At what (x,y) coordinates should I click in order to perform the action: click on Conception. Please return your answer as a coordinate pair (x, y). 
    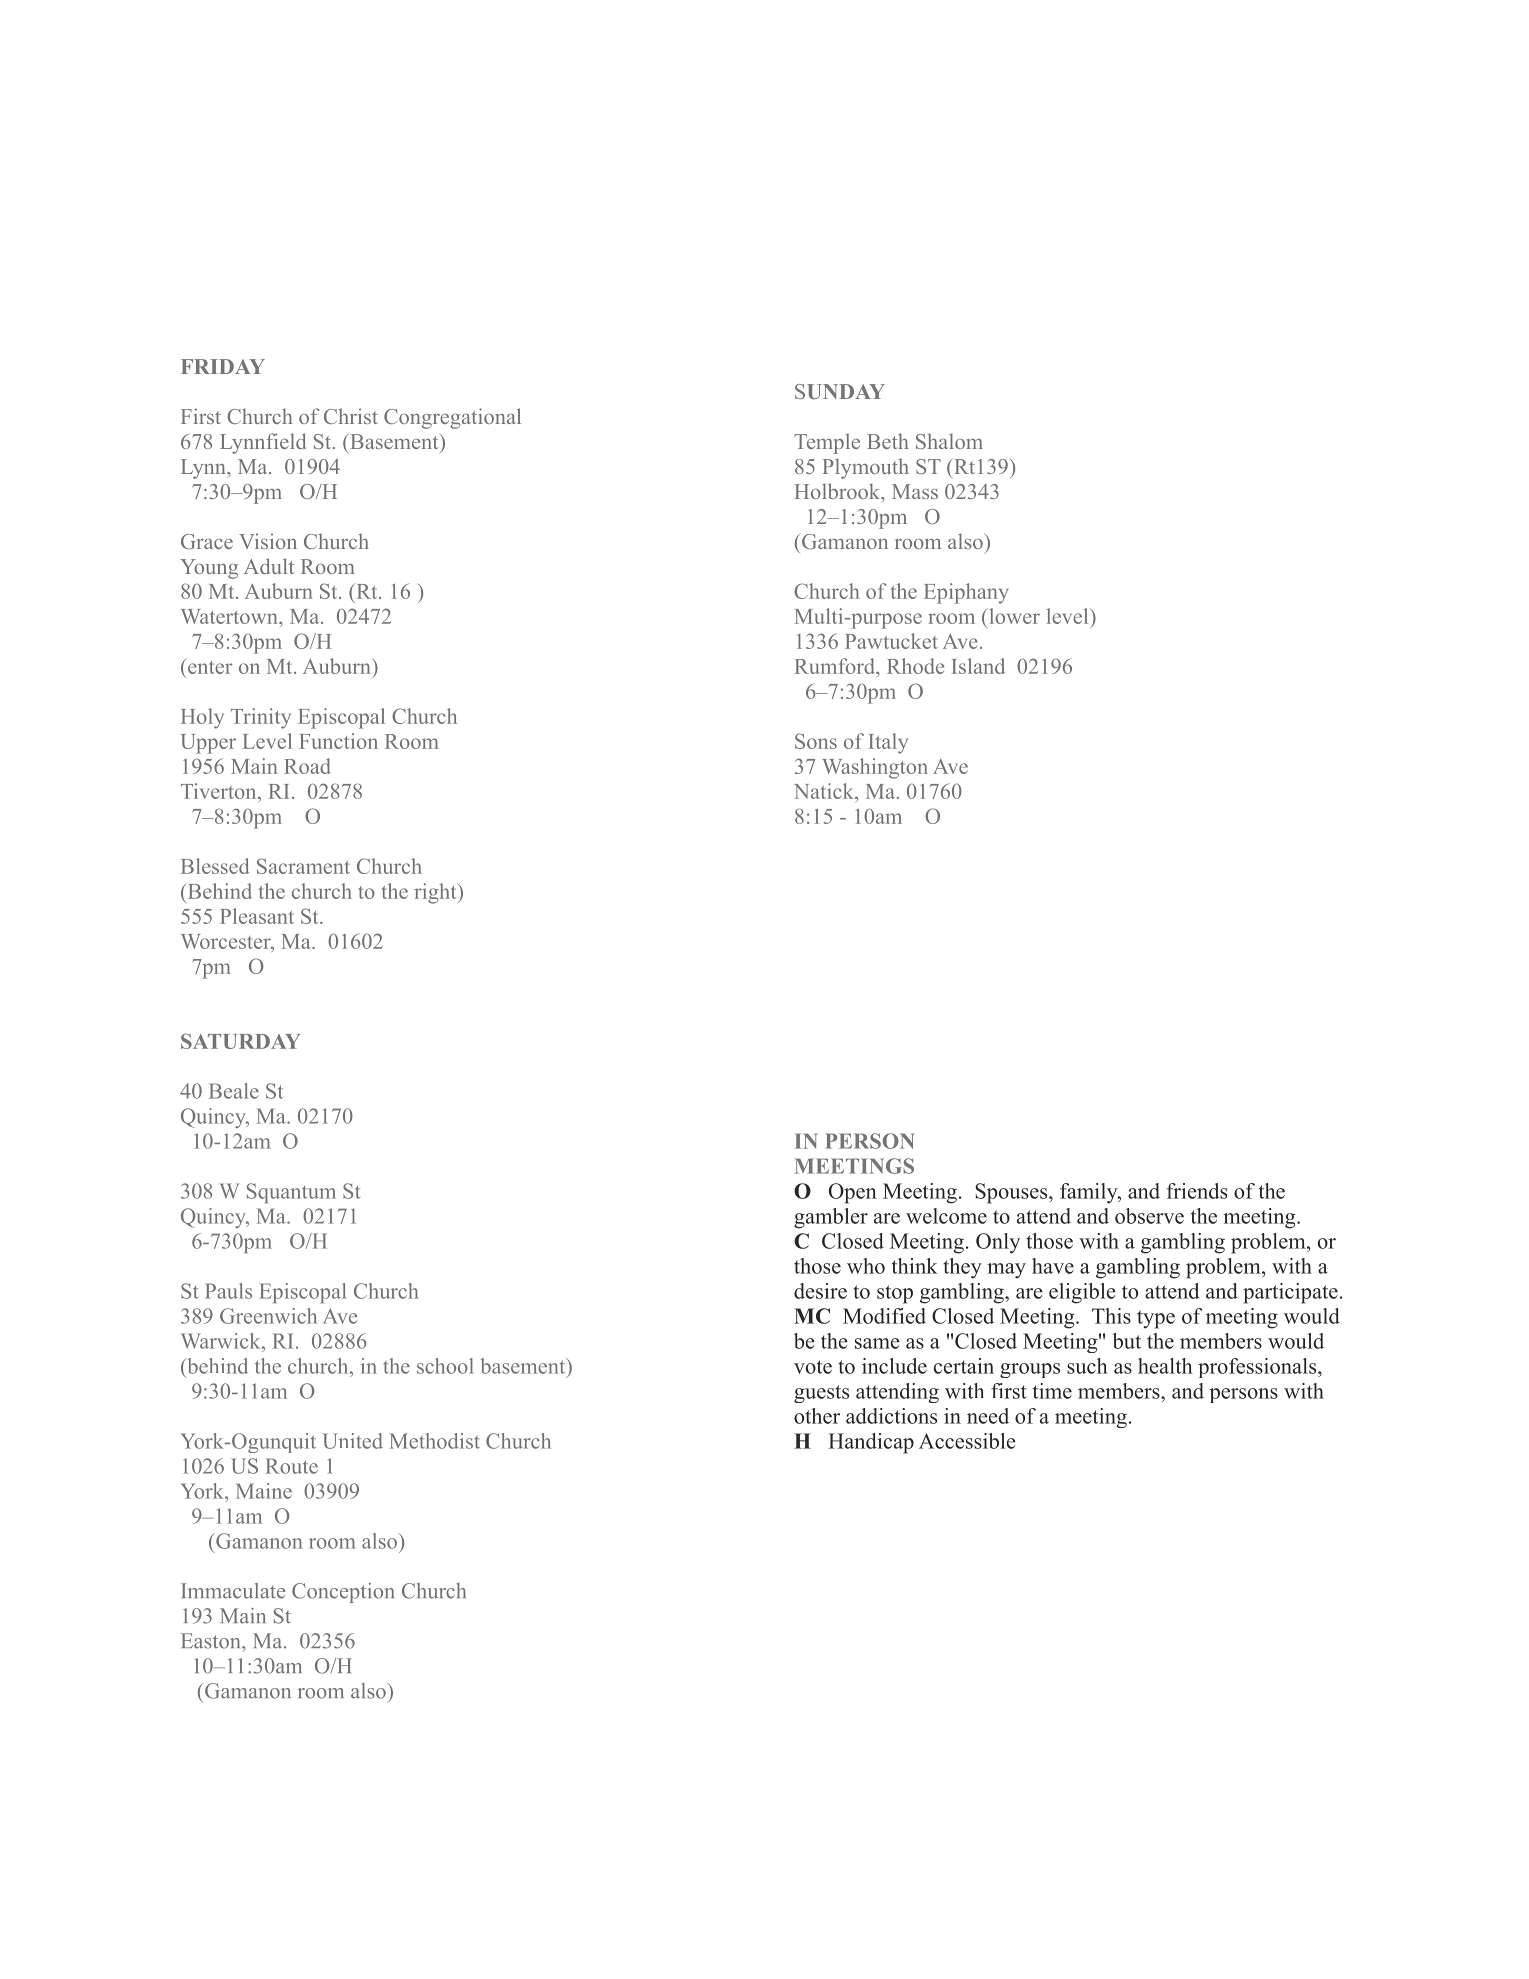
    Looking at the image, I should click on (343, 1593).
